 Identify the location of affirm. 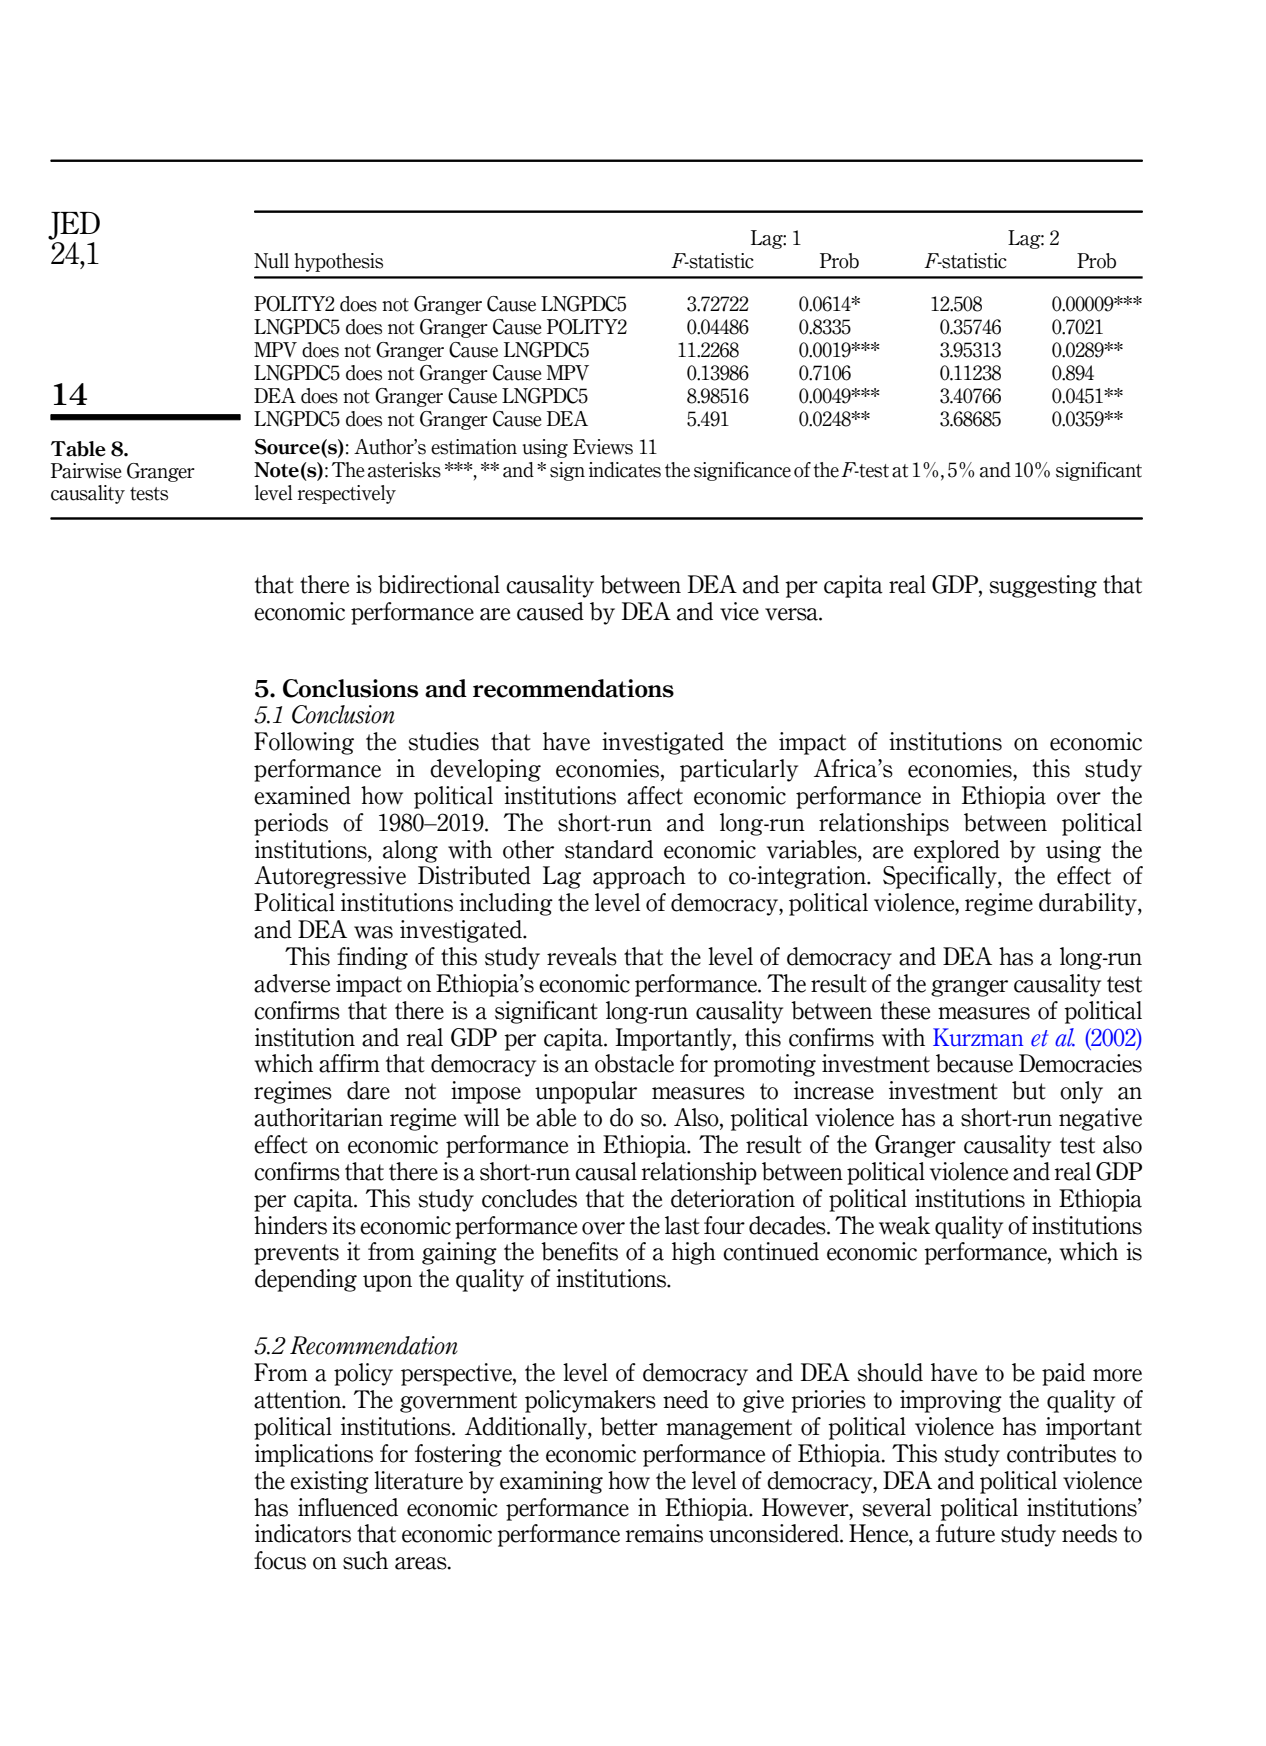
(349, 1063).
